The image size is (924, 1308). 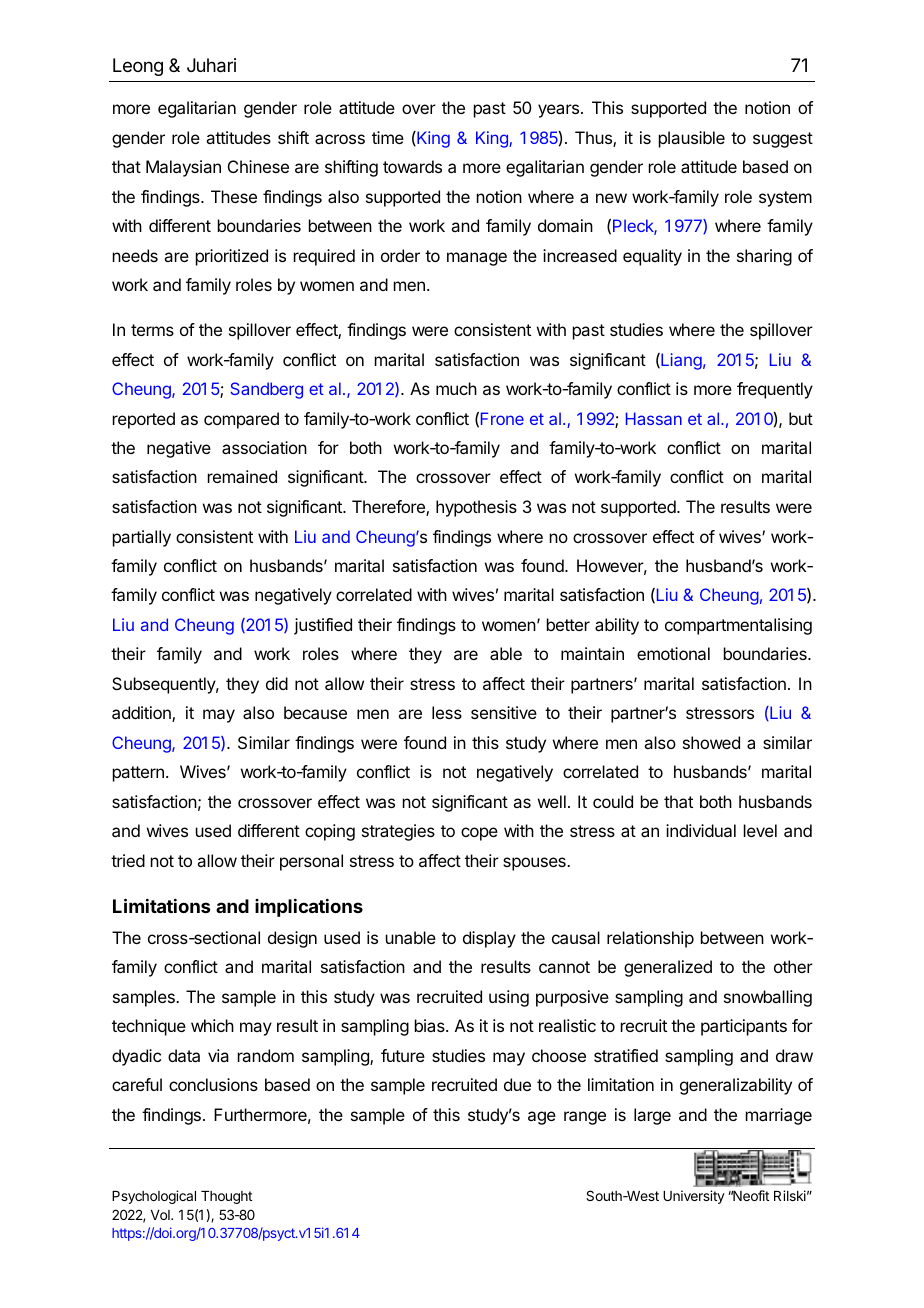 What do you see at coordinates (388, 137) in the screenshot?
I see `time` at bounding box center [388, 137].
